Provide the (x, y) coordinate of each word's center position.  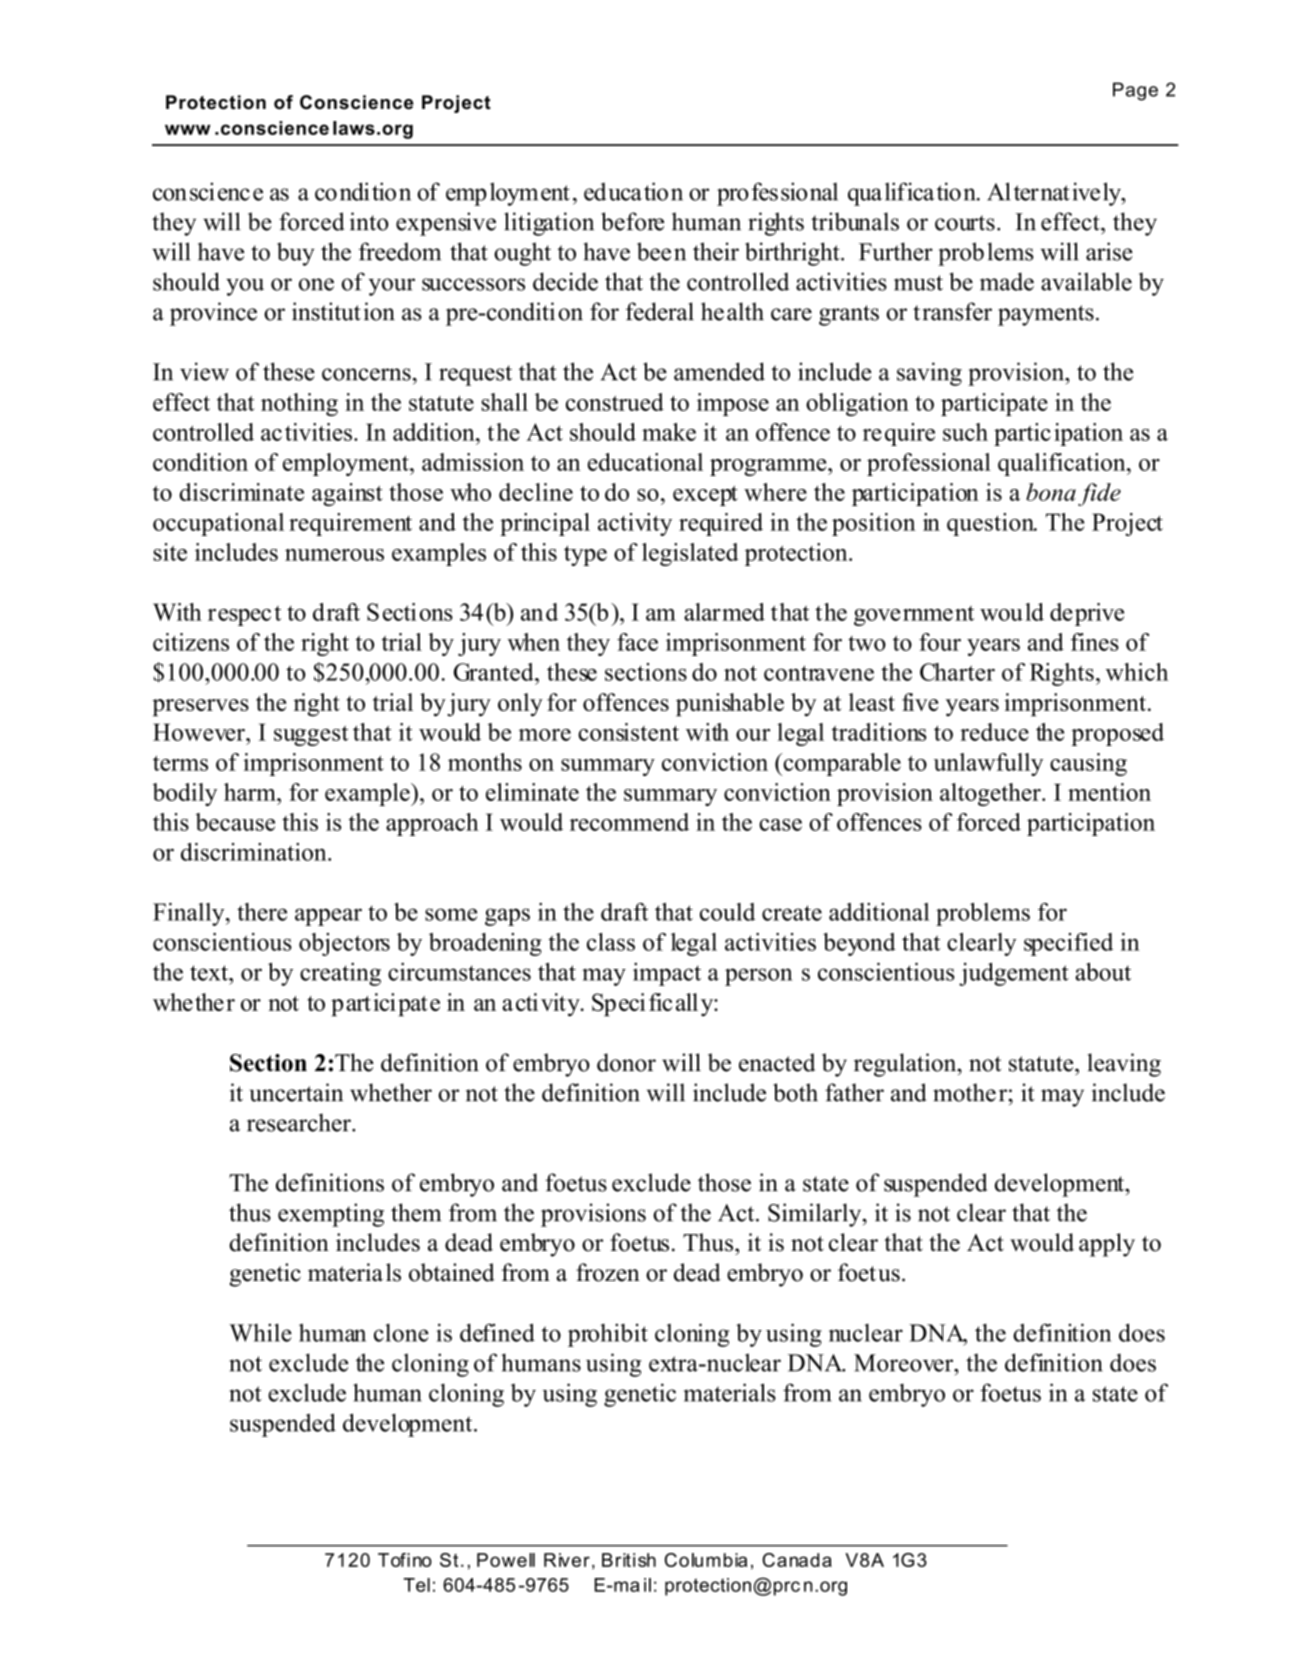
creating (340, 974)
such (965, 432)
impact (667, 974)
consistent (628, 732)
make (669, 432)
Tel (417, 1585)
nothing (299, 404)
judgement (1014, 974)
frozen (608, 1272)
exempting (331, 1215)
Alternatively (1055, 194)
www (188, 130)
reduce (994, 732)
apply (1107, 1245)
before (632, 221)
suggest (311, 735)
